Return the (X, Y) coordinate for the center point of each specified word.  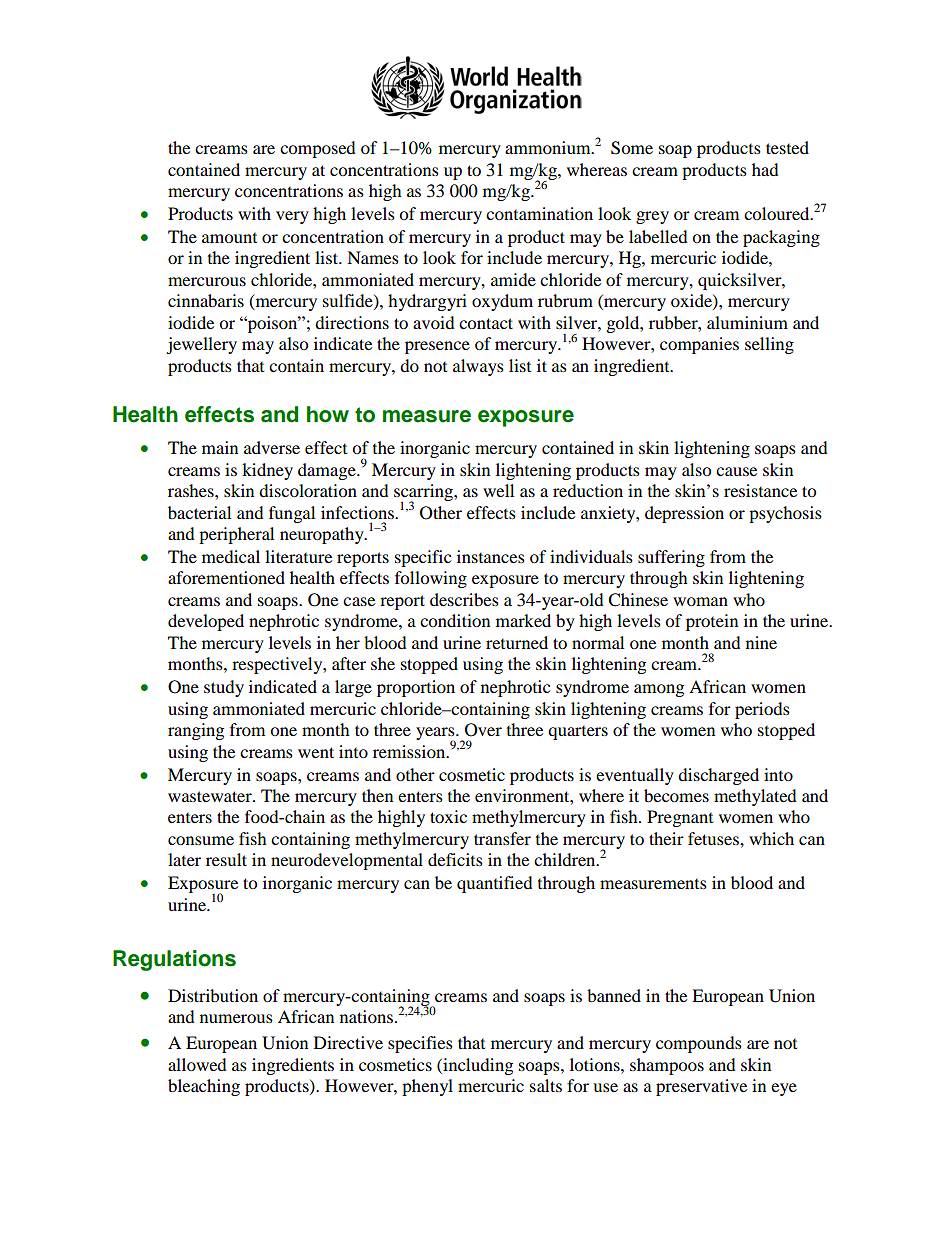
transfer (502, 838)
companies (699, 345)
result (226, 859)
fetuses (714, 838)
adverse (272, 447)
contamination (539, 213)
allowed (197, 1064)
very (292, 217)
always (478, 367)
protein (712, 622)
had (765, 169)
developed (206, 622)
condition (455, 620)
